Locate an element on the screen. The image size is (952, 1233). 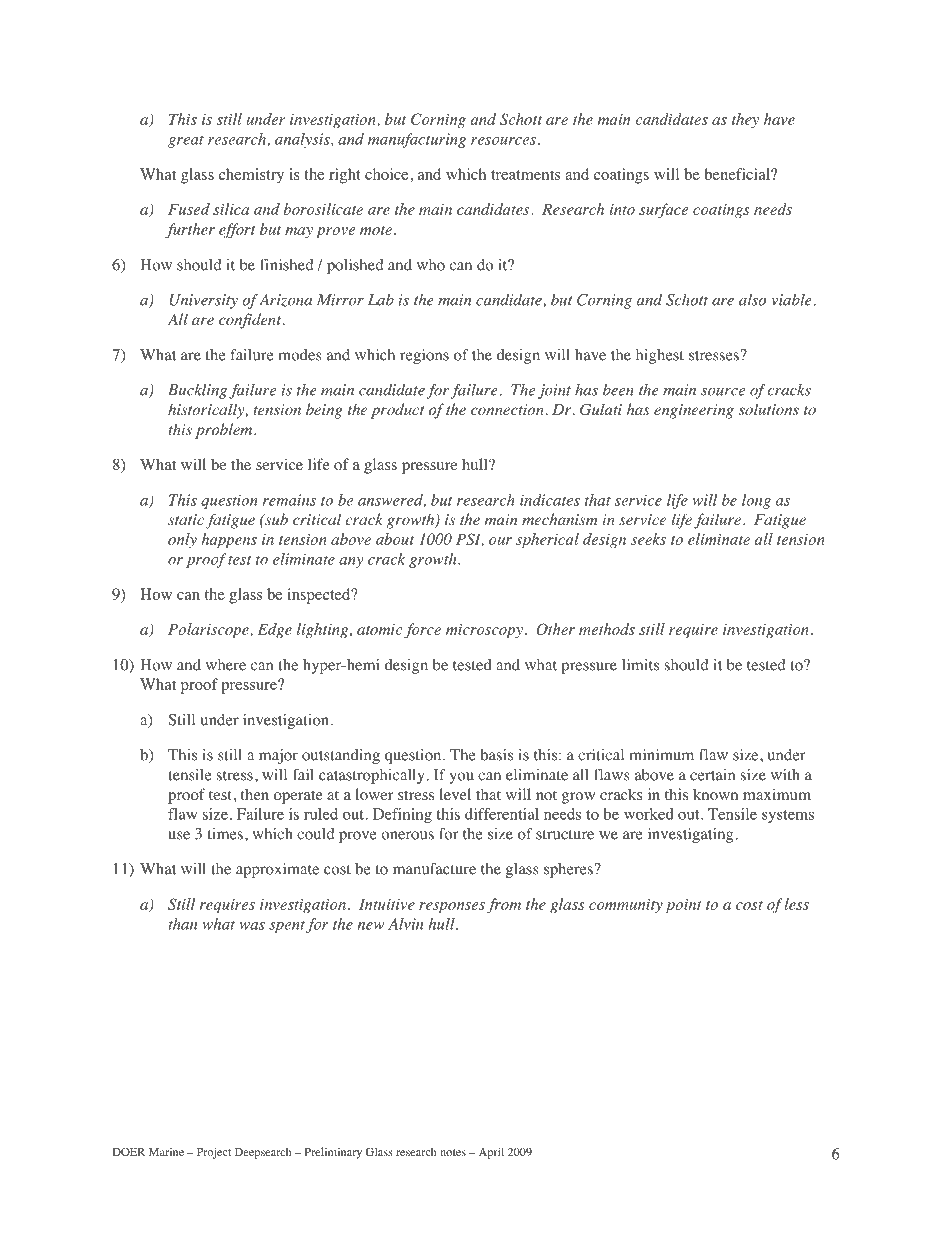
manufacture is located at coordinates (434, 869).
